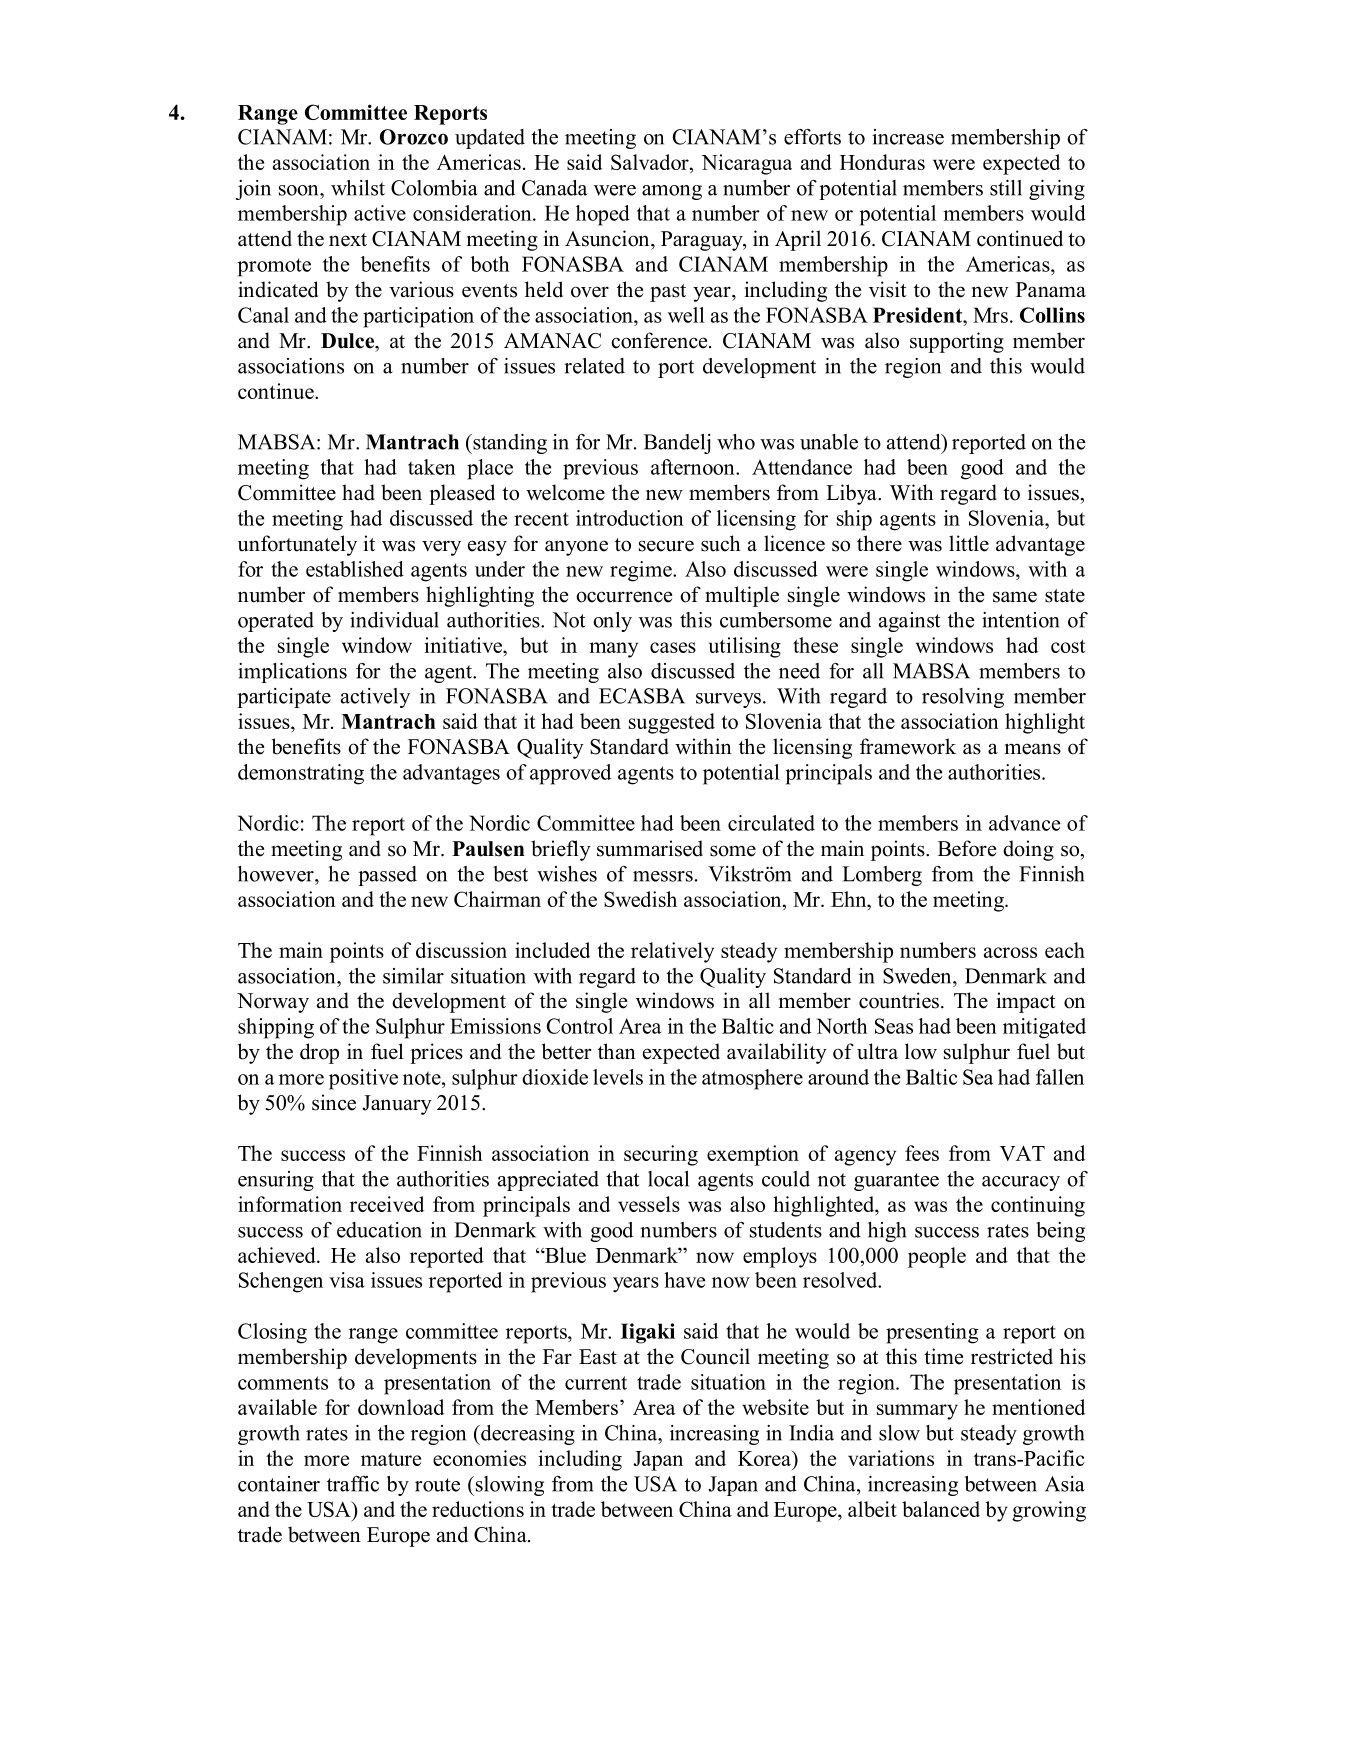 Image resolution: width=1352 pixels, height=1750 pixels. Describe the element at coordinates (1015, 597) in the screenshot. I see `same` at that location.
